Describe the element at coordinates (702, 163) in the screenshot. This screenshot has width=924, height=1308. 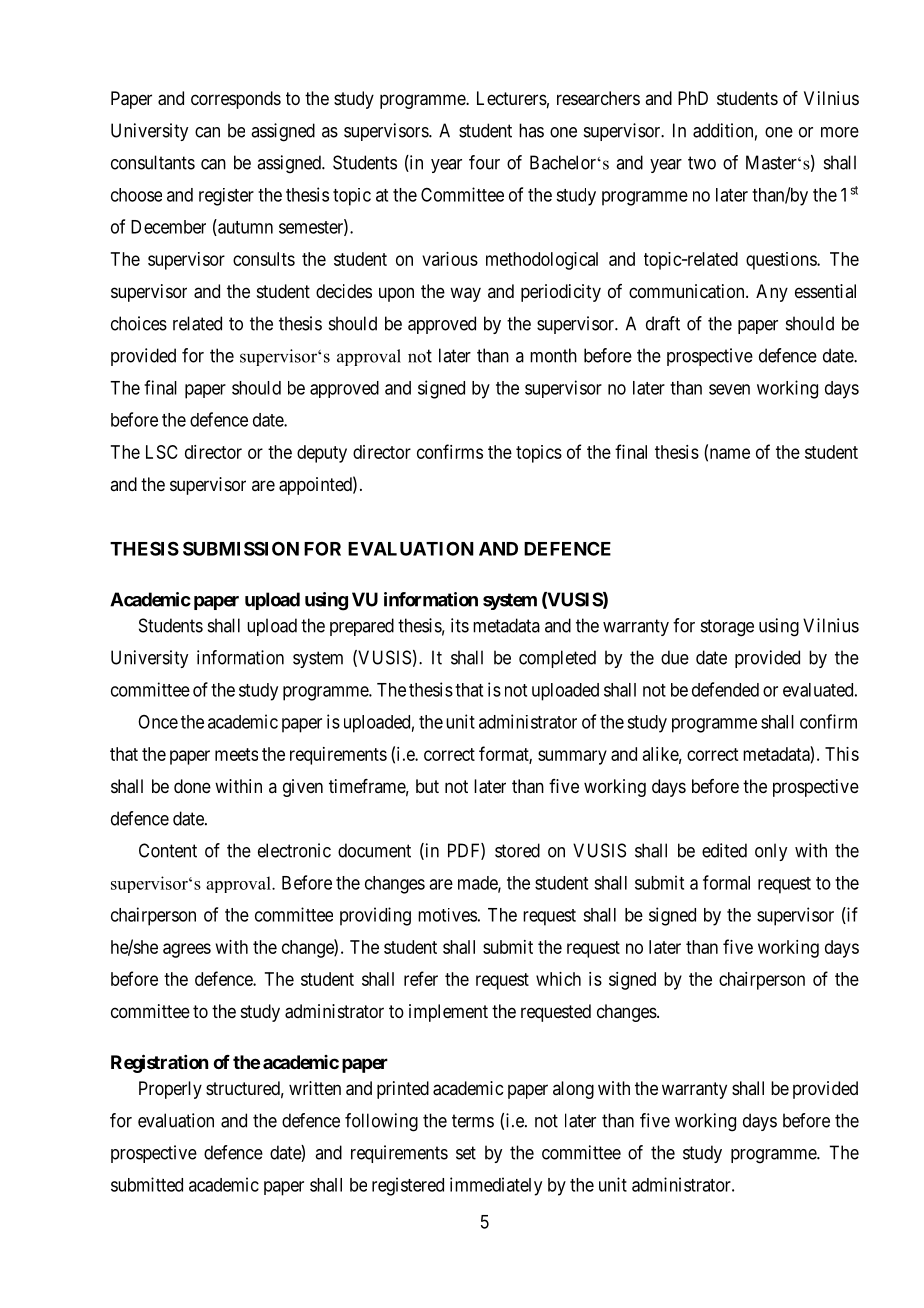
I see `two` at that location.
